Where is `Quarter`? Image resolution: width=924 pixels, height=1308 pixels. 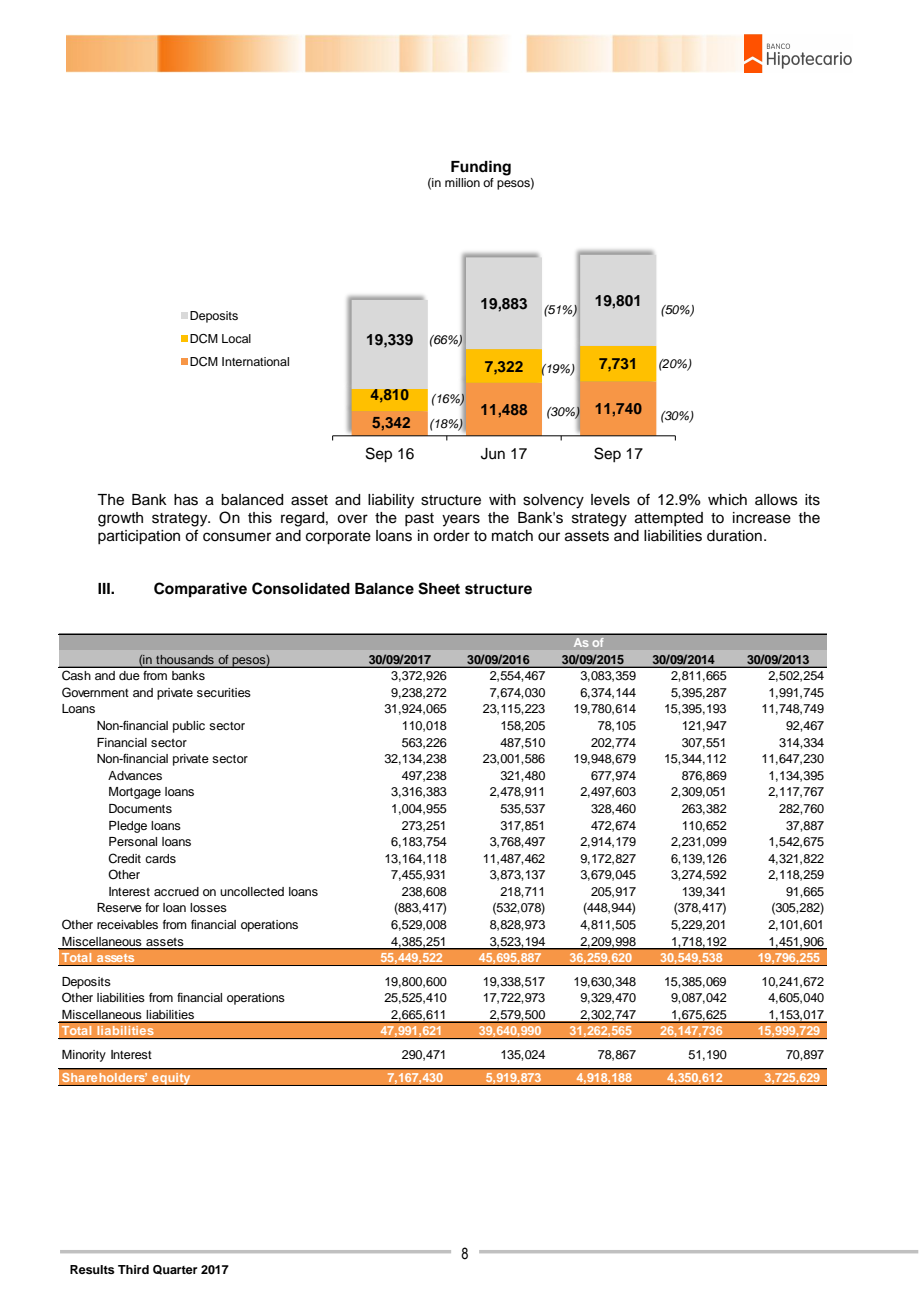 Quarter is located at coordinates (175, 1270).
